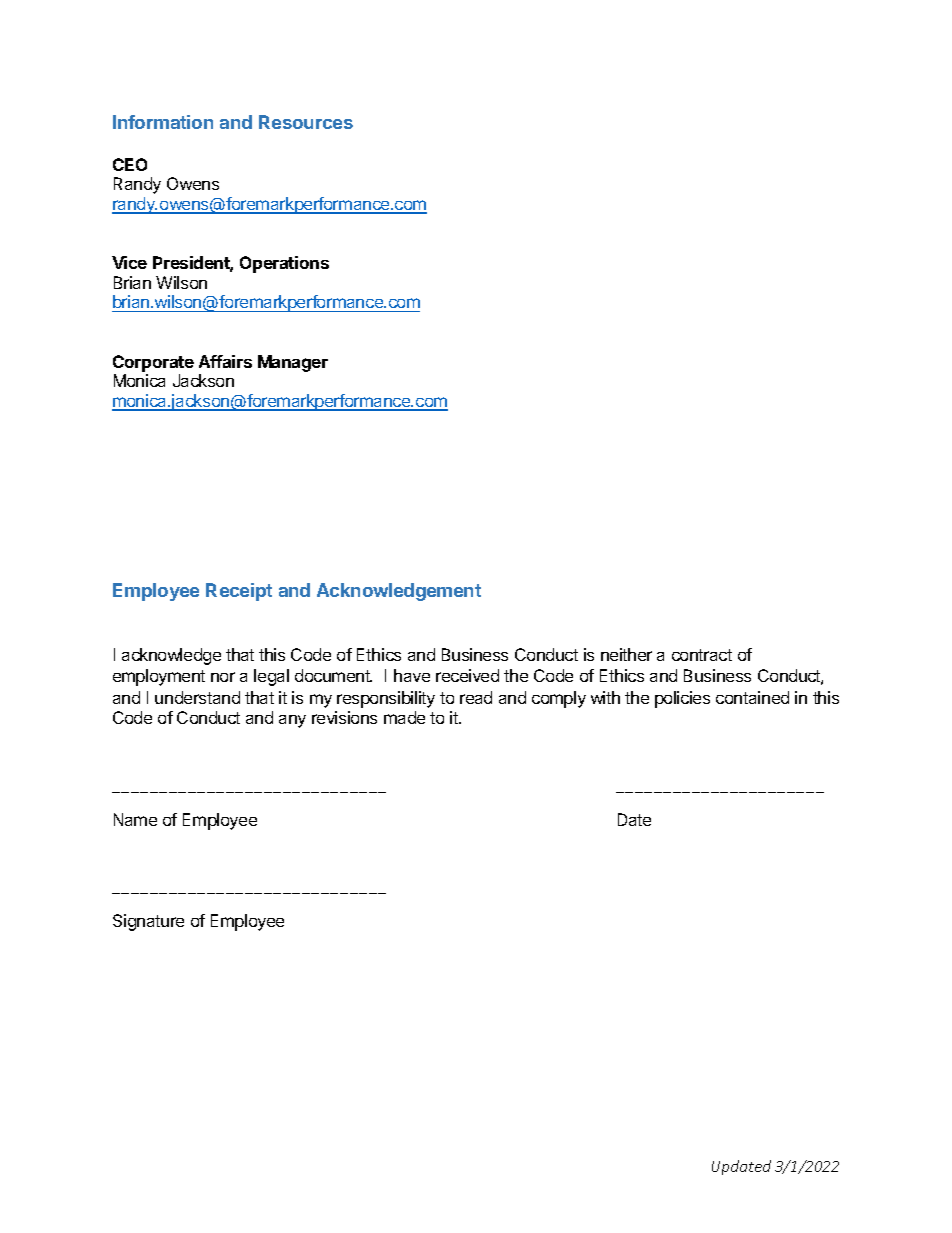 The width and height of the document is (952, 1233). Describe the element at coordinates (404, 717) in the document. I see `made` at that location.
